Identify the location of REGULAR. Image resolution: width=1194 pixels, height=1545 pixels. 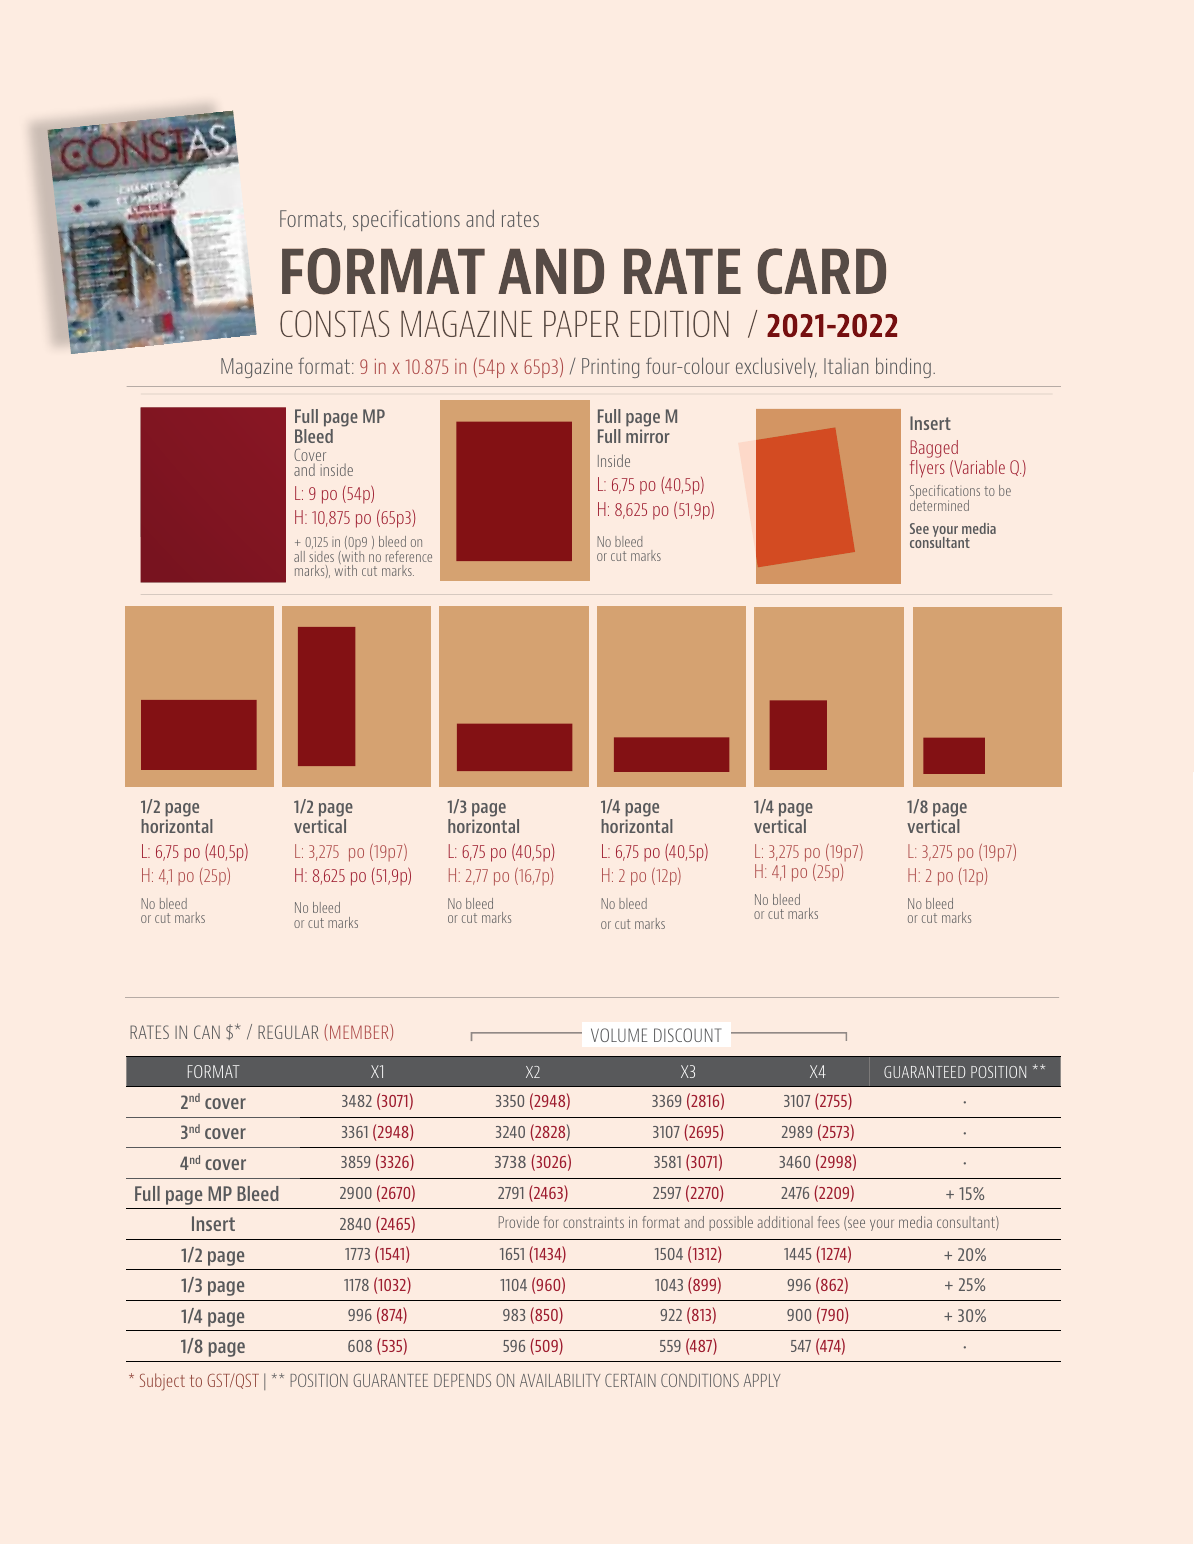
(288, 1032).
